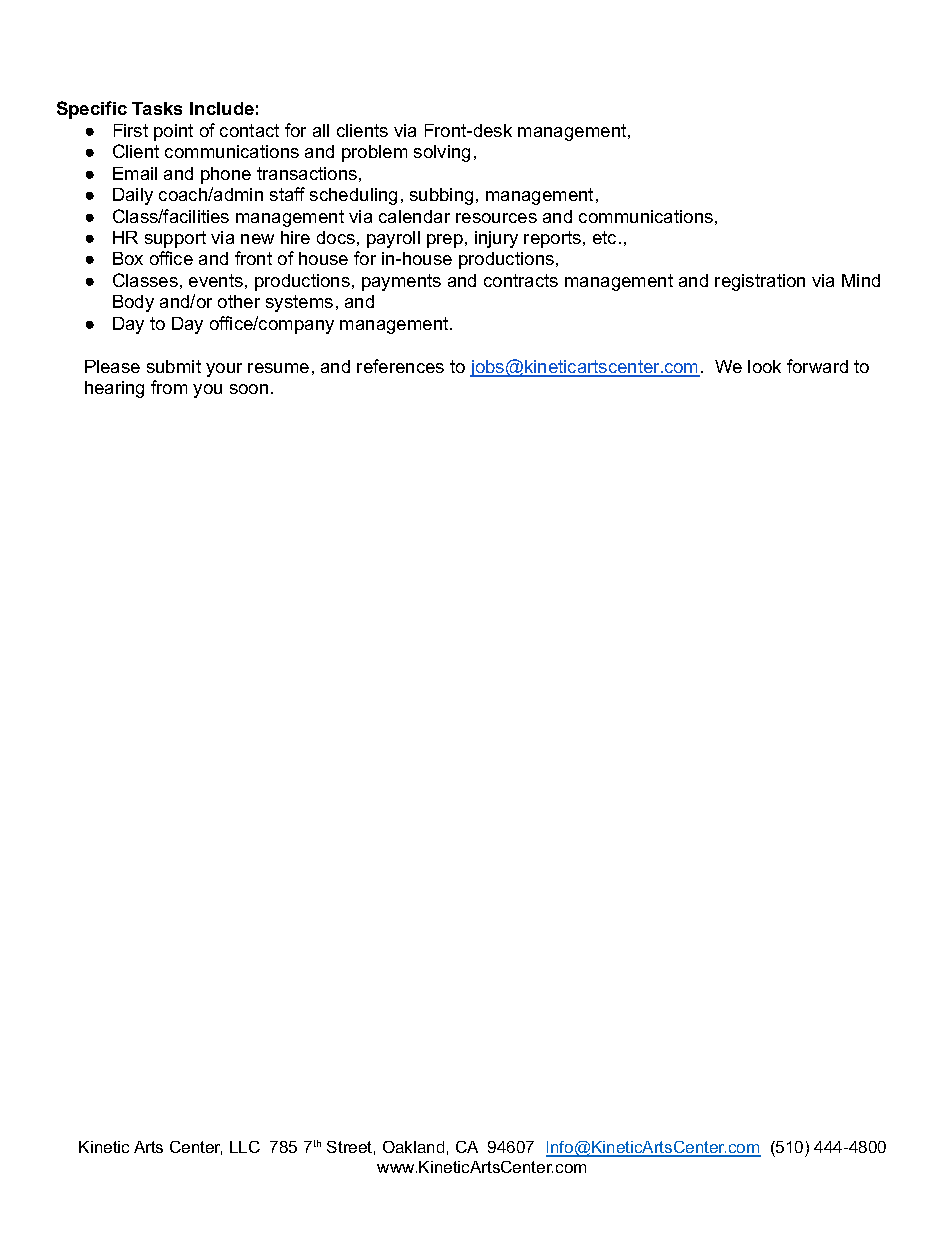 The height and width of the screenshot is (1233, 952). What do you see at coordinates (764, 366) in the screenshot?
I see `look` at bounding box center [764, 366].
